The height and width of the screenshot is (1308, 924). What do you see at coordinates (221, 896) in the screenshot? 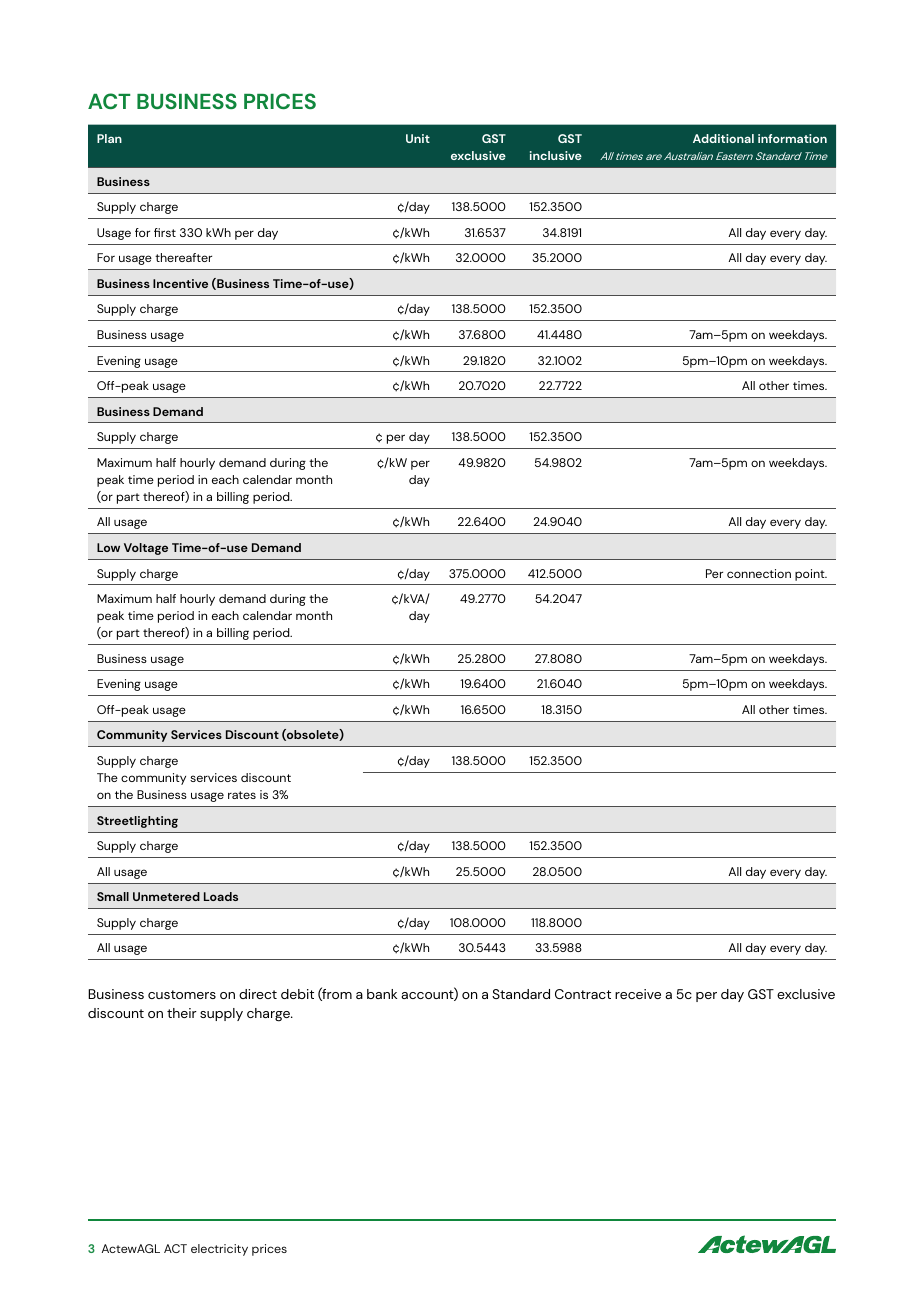
I see `Loads` at bounding box center [221, 896].
